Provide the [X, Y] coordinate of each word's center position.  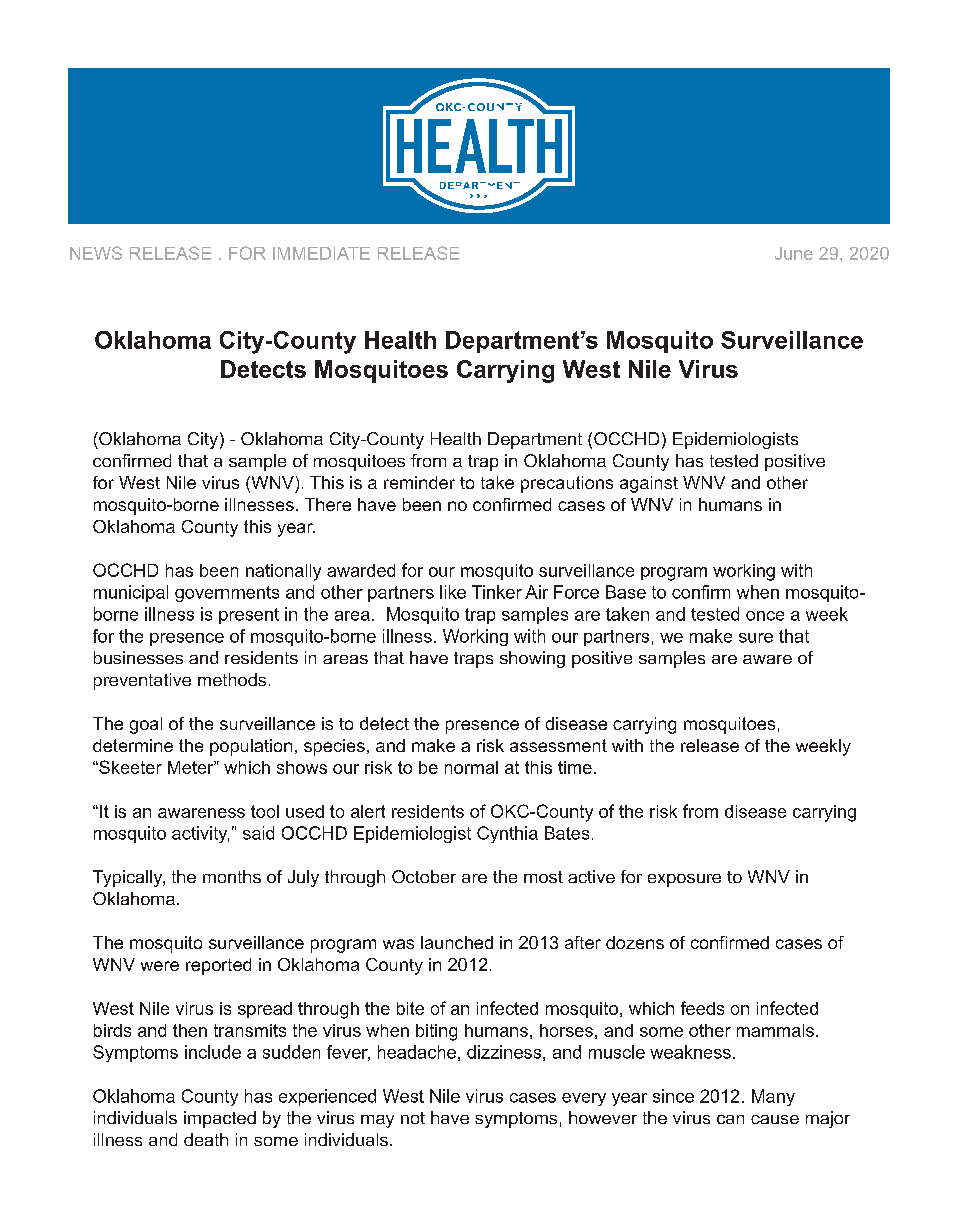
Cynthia [507, 834]
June [794, 253]
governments [227, 594]
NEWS [96, 253]
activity [200, 834]
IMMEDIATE [321, 253]
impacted [220, 1119]
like [453, 592]
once [765, 616]
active [591, 876]
